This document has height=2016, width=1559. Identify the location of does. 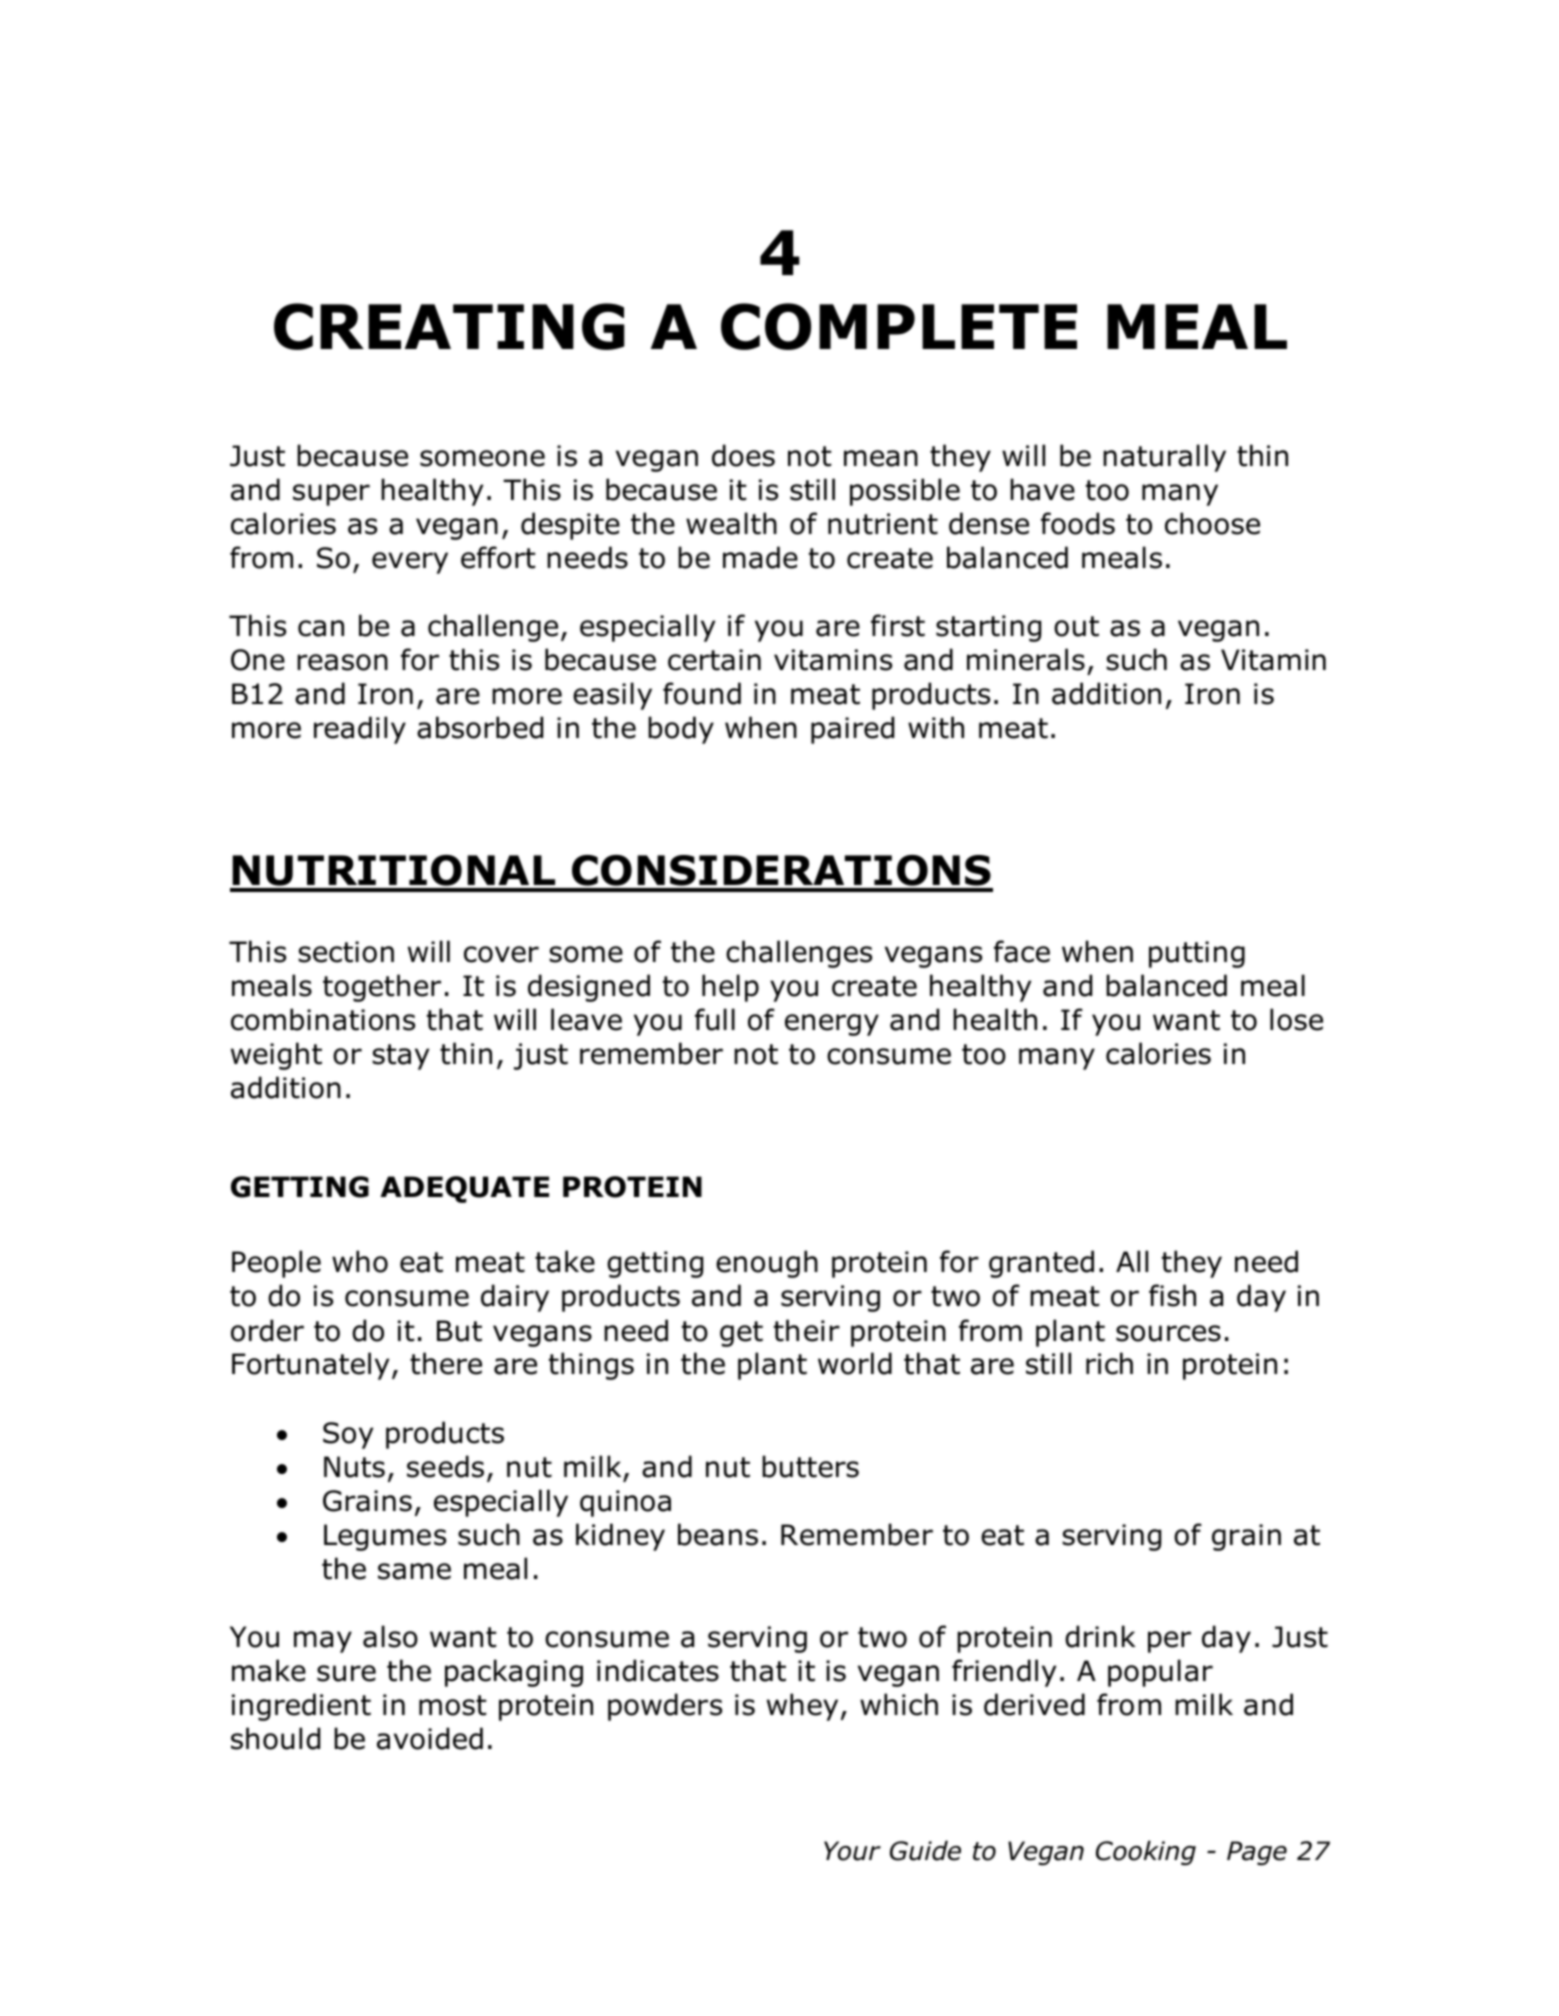
(743, 455).
